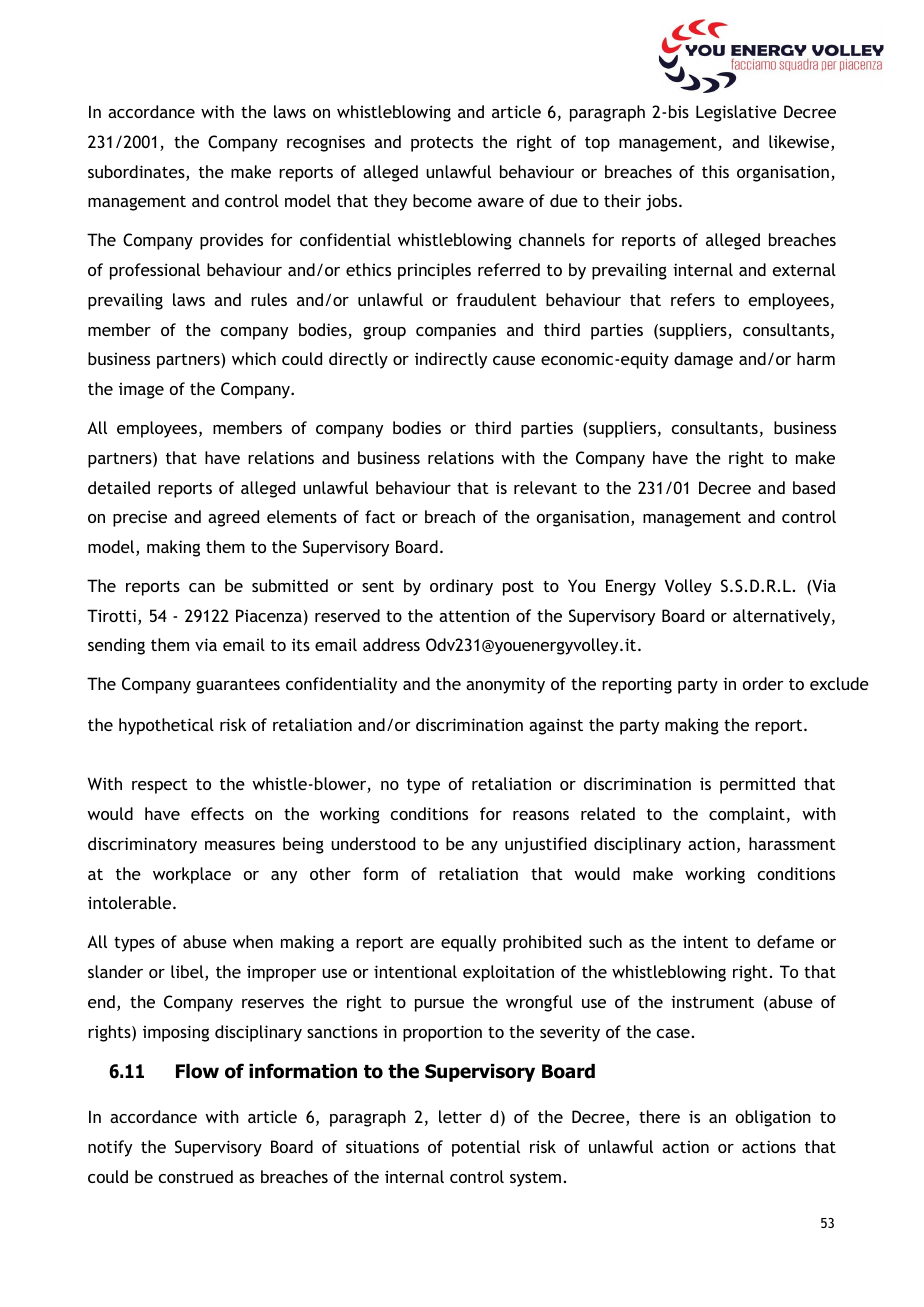 This image has width=924, height=1307. What do you see at coordinates (763, 683) in the image?
I see `order` at bounding box center [763, 683].
